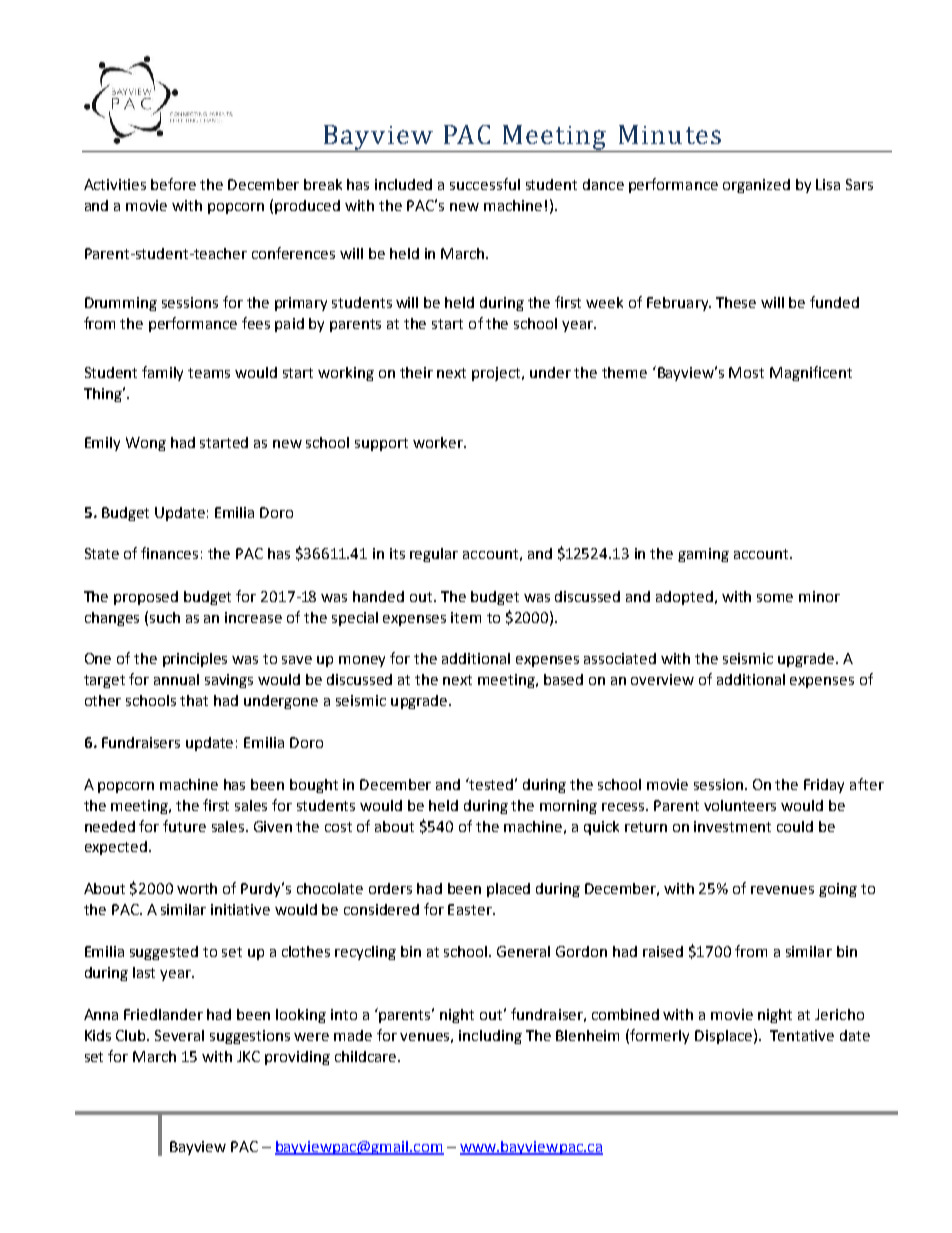  I want to click on organized, so click(756, 186).
